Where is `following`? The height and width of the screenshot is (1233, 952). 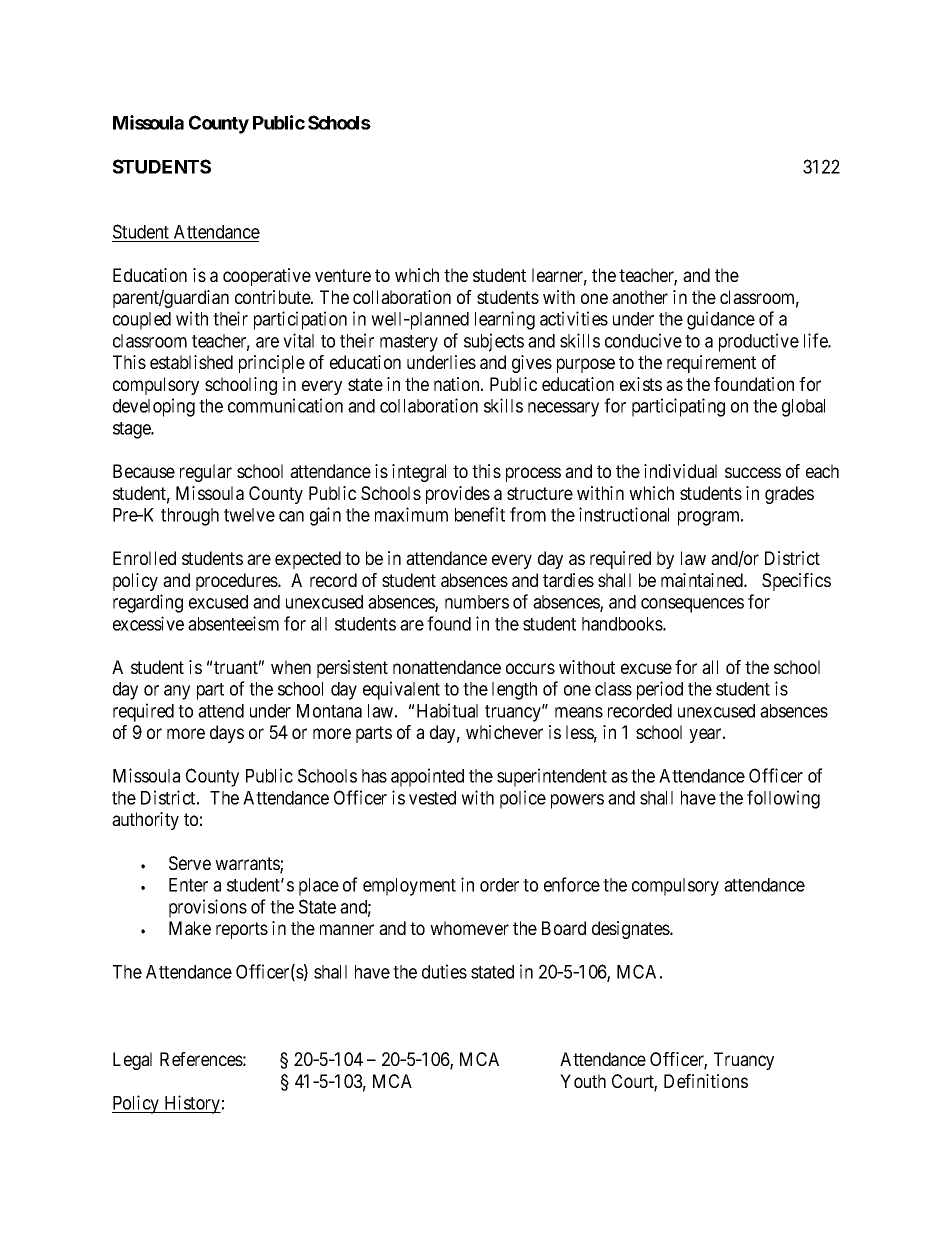 following is located at coordinates (783, 799).
